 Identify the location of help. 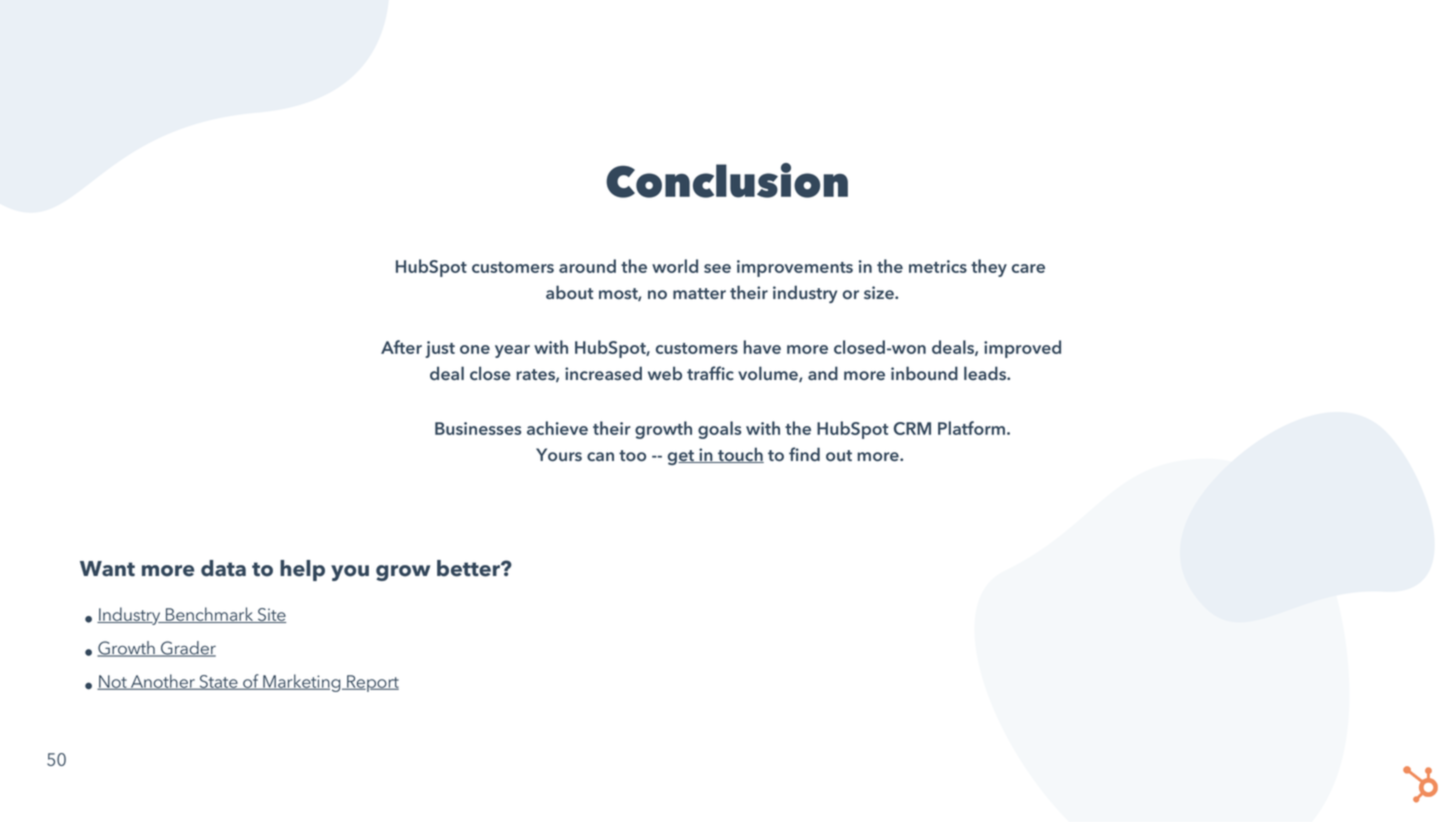
(302, 570).
